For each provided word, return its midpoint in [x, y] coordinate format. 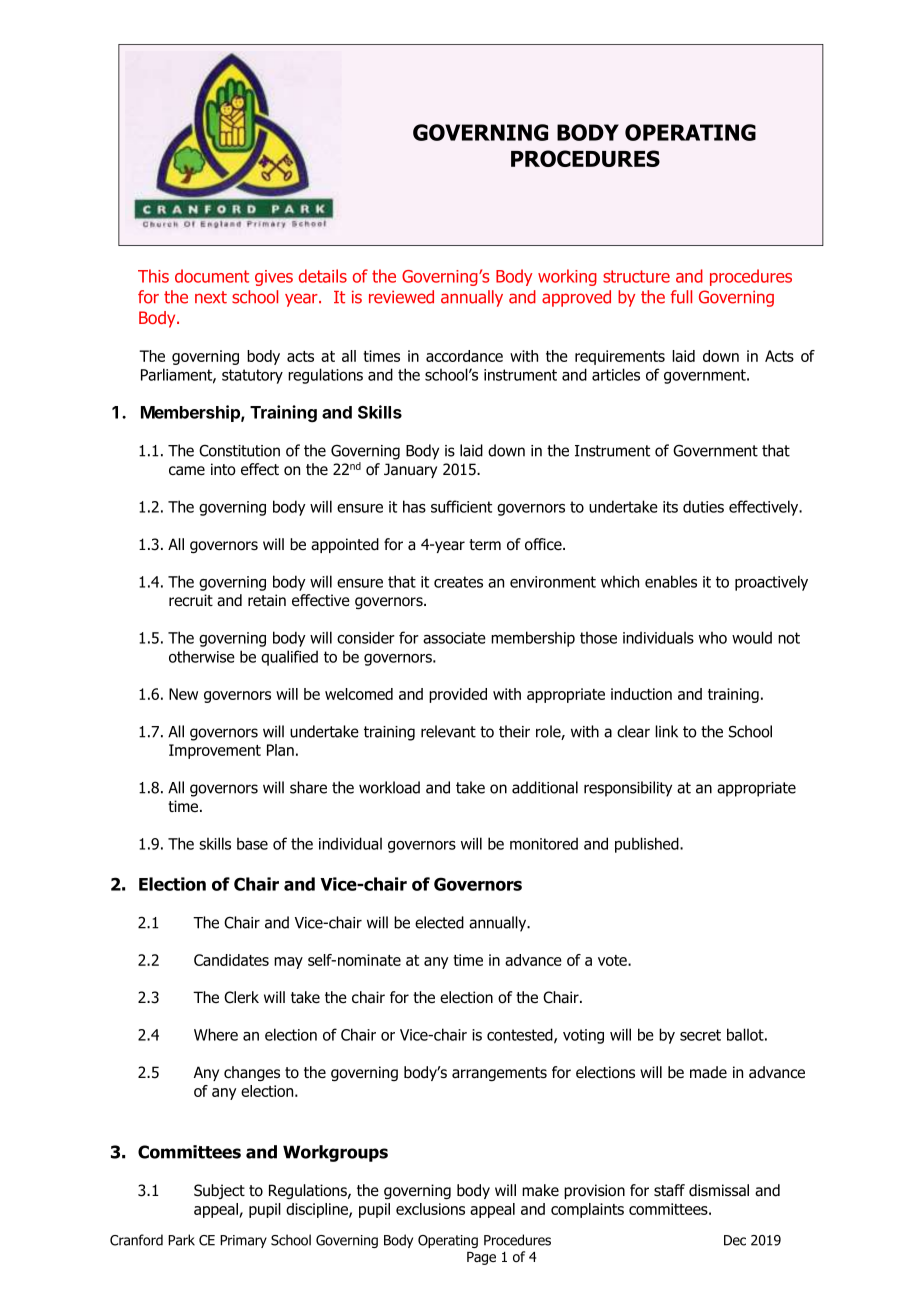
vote [613, 960]
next [211, 297]
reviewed [401, 297]
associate [454, 638]
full [681, 297]
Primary [243, 1241]
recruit [191, 600]
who [713, 637]
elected [439, 922]
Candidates [231, 960]
